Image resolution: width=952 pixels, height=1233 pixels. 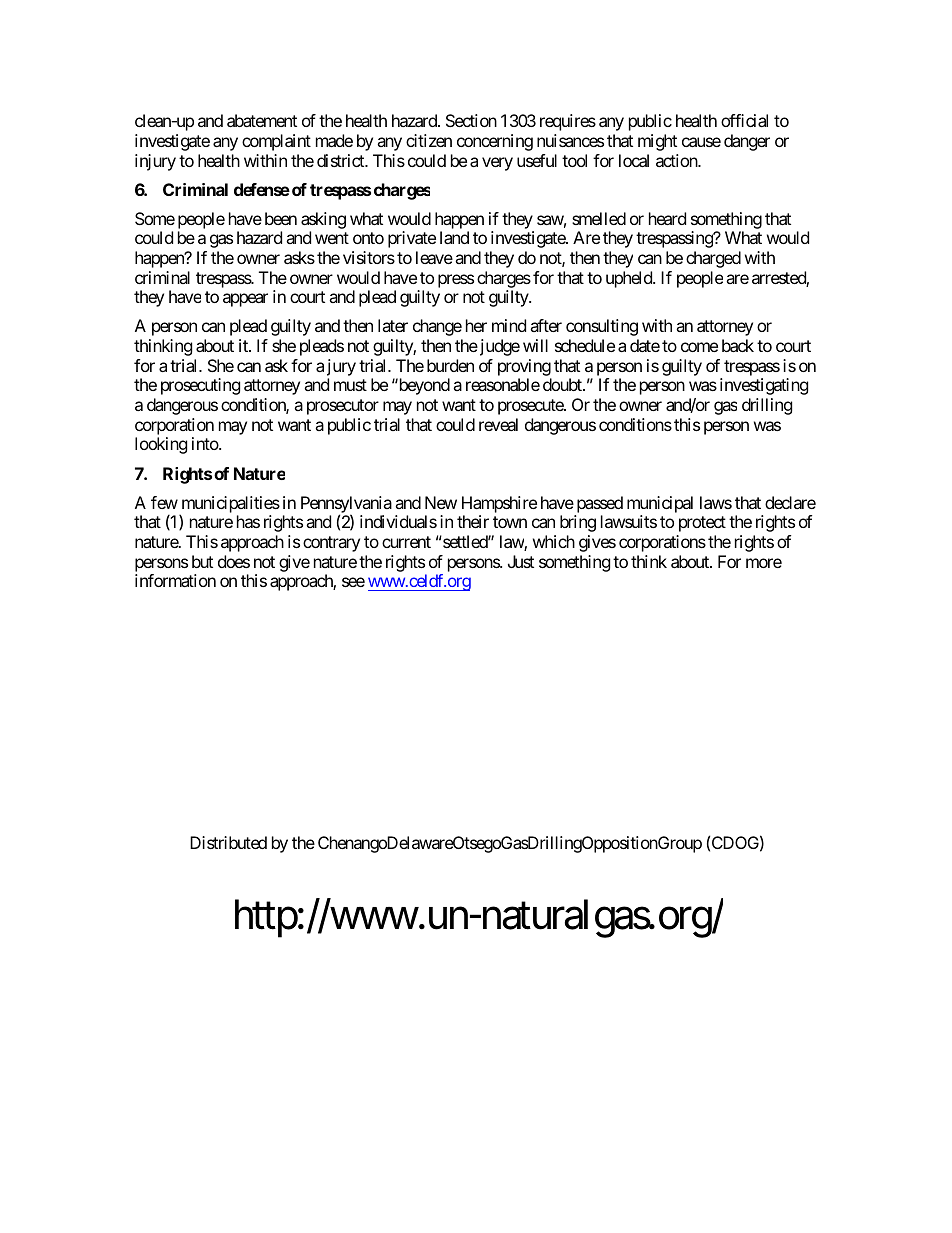 I want to click on charged, so click(x=713, y=259).
